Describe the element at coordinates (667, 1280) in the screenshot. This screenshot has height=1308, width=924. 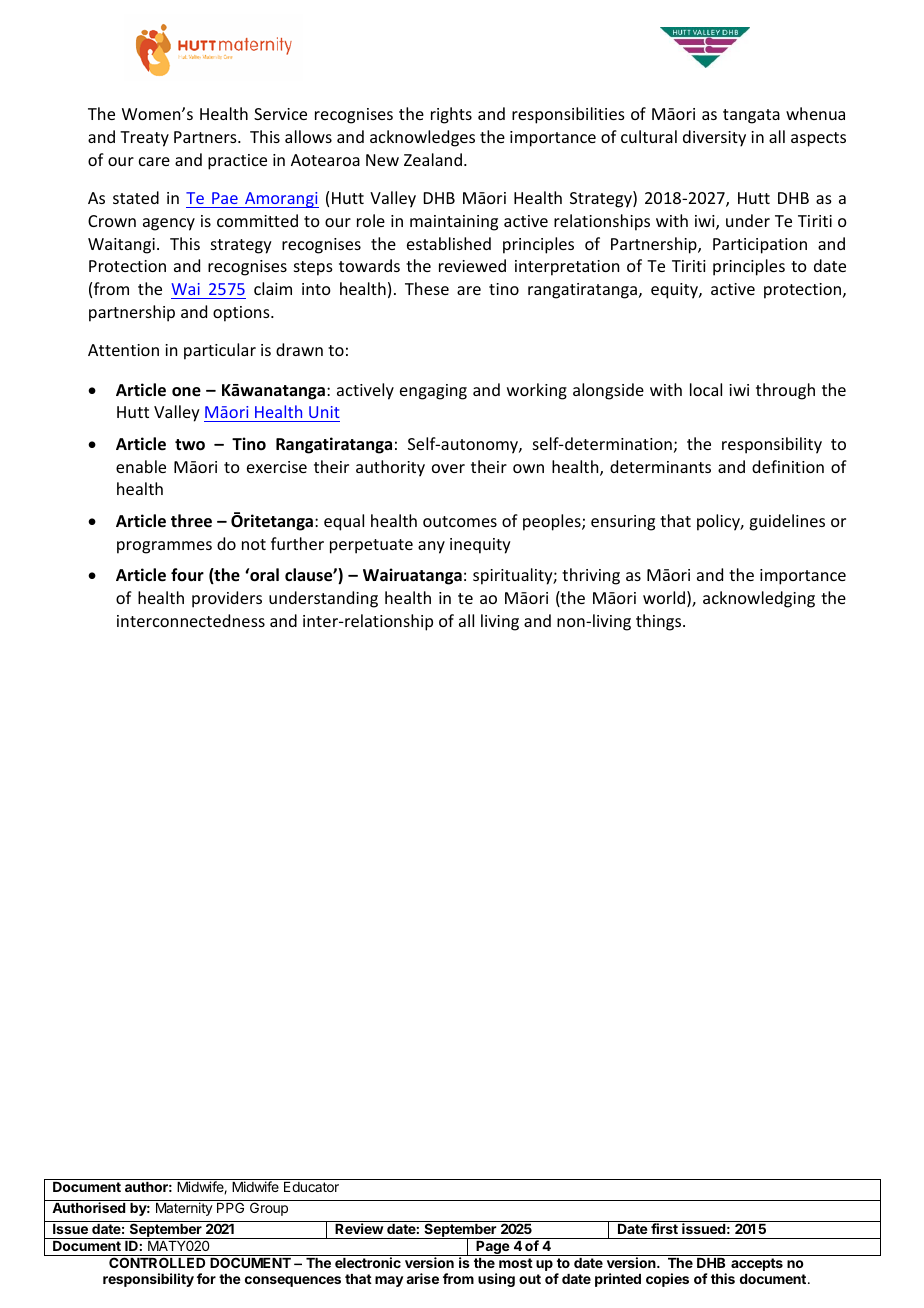
I see `copies` at that location.
